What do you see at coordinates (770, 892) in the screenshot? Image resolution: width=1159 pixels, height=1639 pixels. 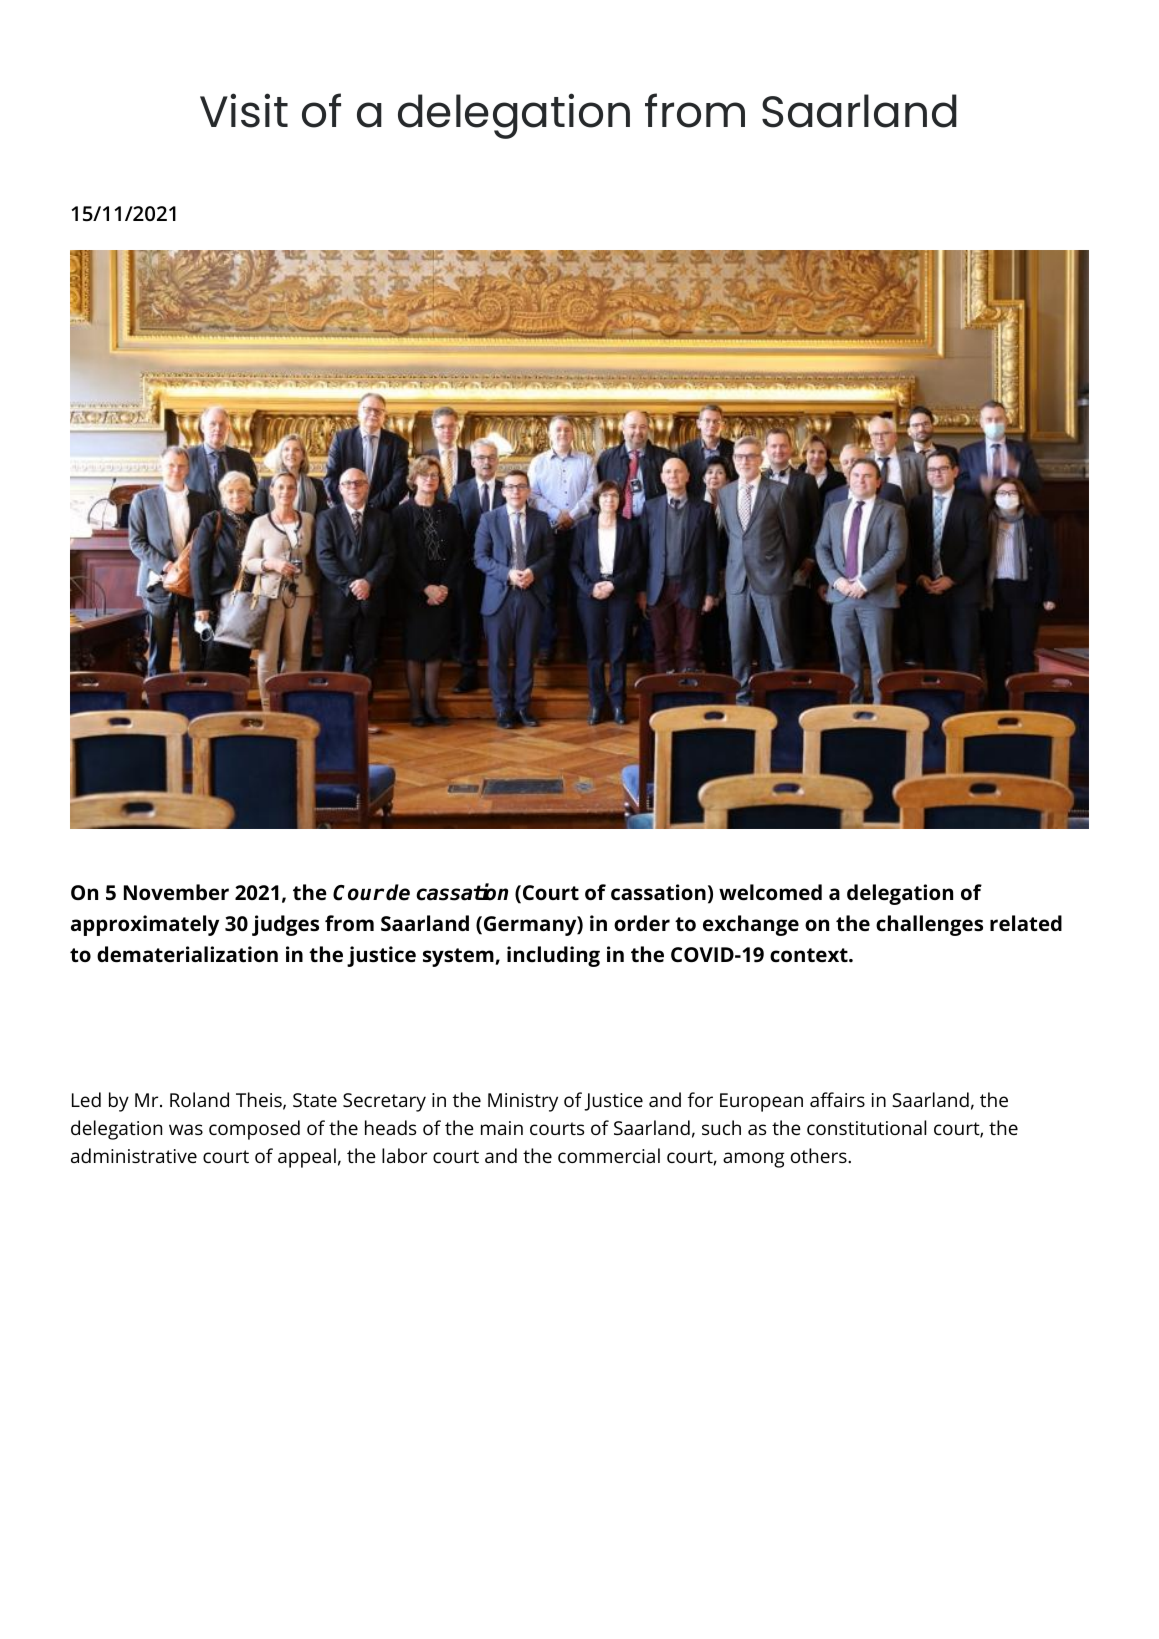 I see `welcomed` at bounding box center [770, 892].
